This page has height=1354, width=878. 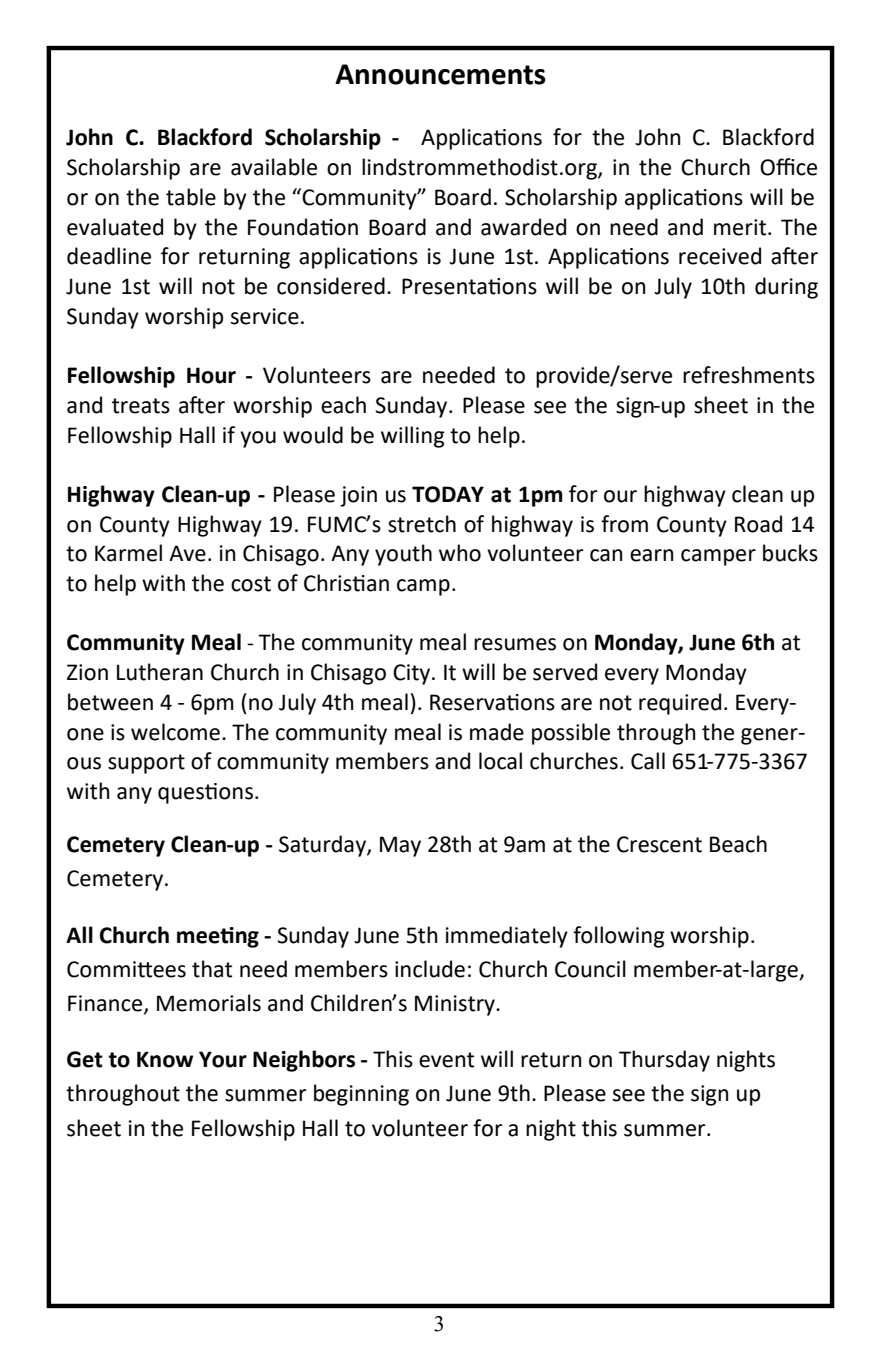 I want to click on Know, so click(x=165, y=1059).
